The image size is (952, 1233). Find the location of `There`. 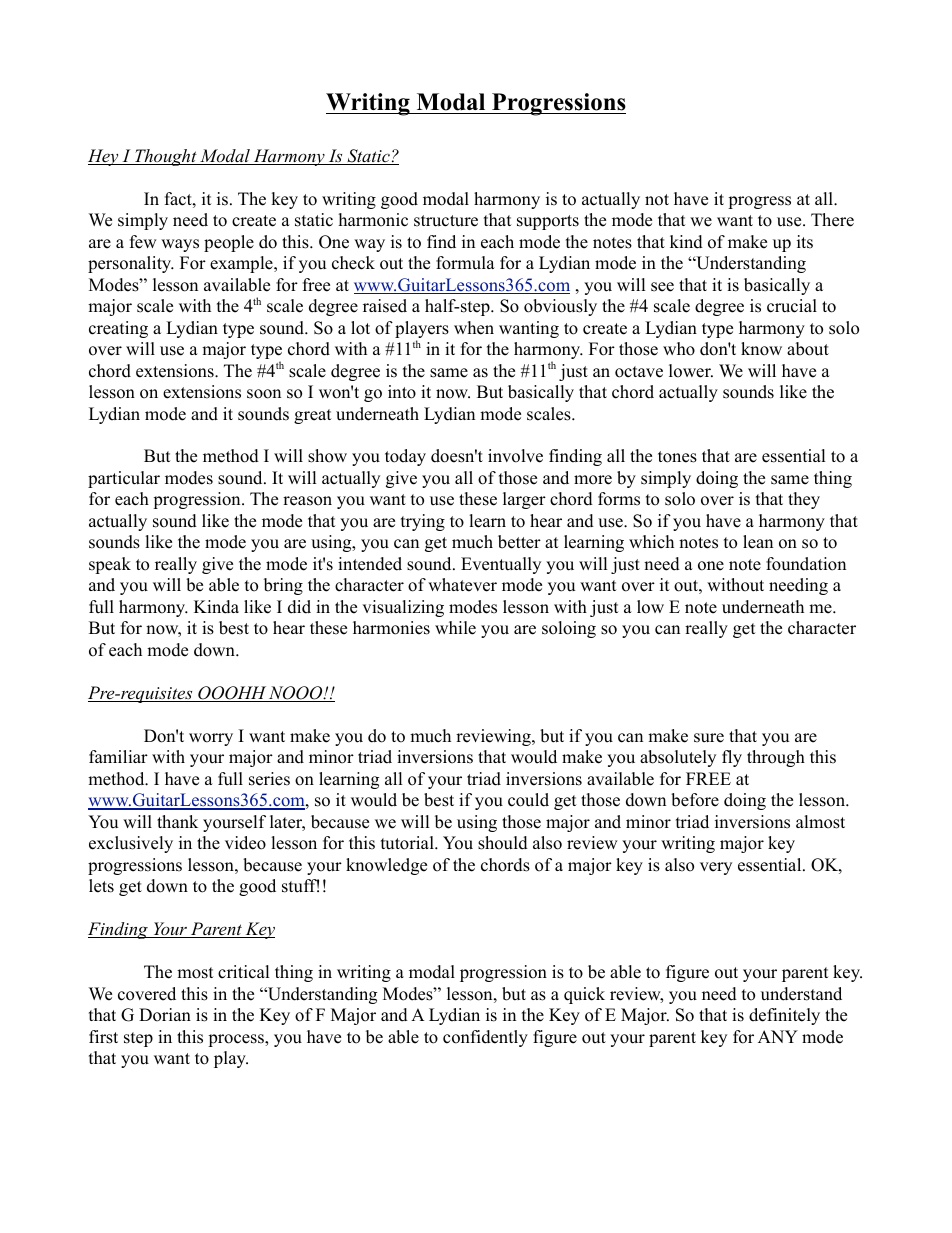

There is located at coordinates (832, 220).
